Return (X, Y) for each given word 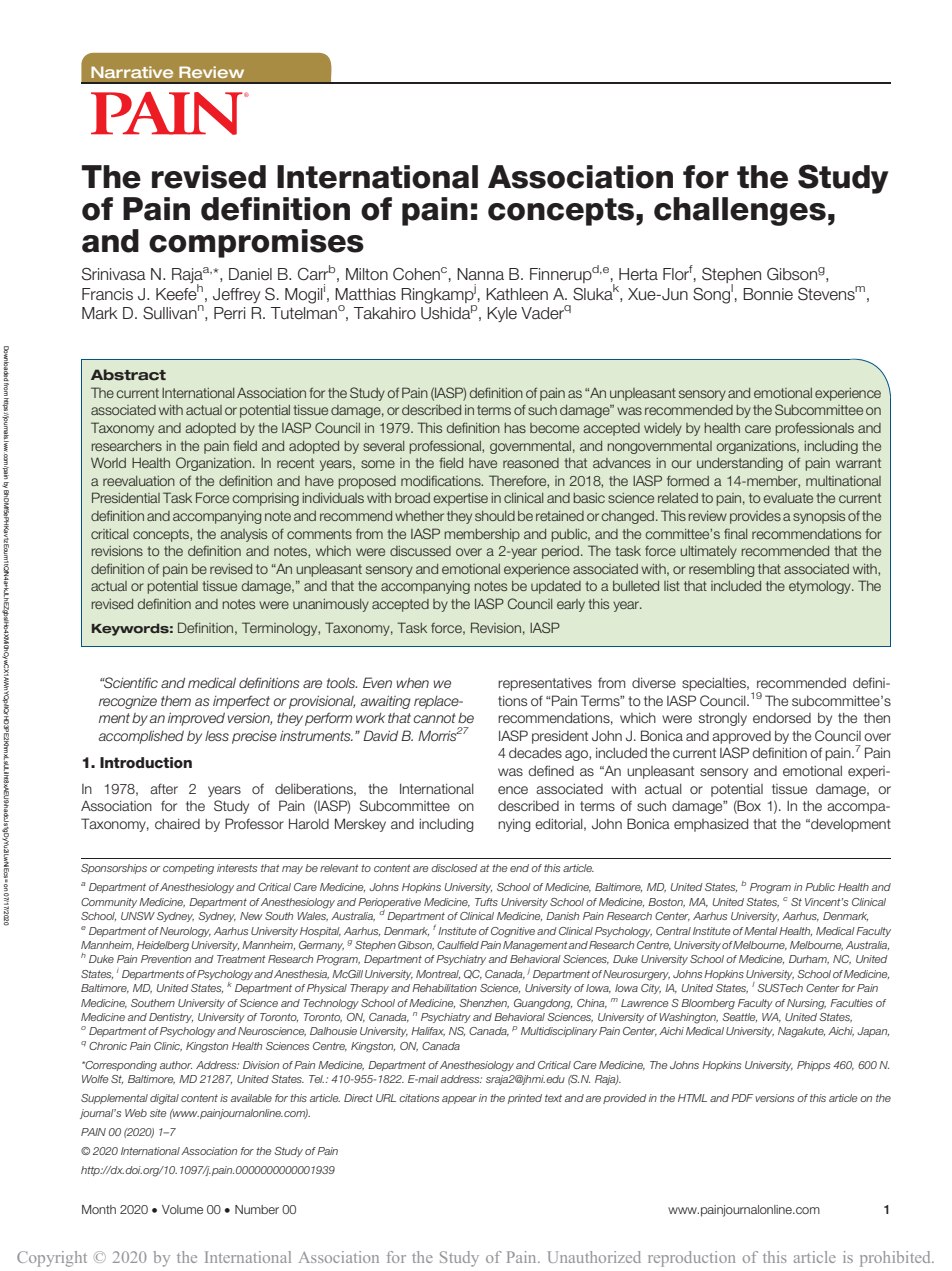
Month (99, 1209)
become (554, 428)
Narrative (132, 72)
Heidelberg (163, 946)
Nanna (480, 274)
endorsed (782, 718)
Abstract (128, 375)
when (412, 682)
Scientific (130, 682)
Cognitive (513, 932)
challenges (740, 211)
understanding (740, 464)
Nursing (806, 1004)
